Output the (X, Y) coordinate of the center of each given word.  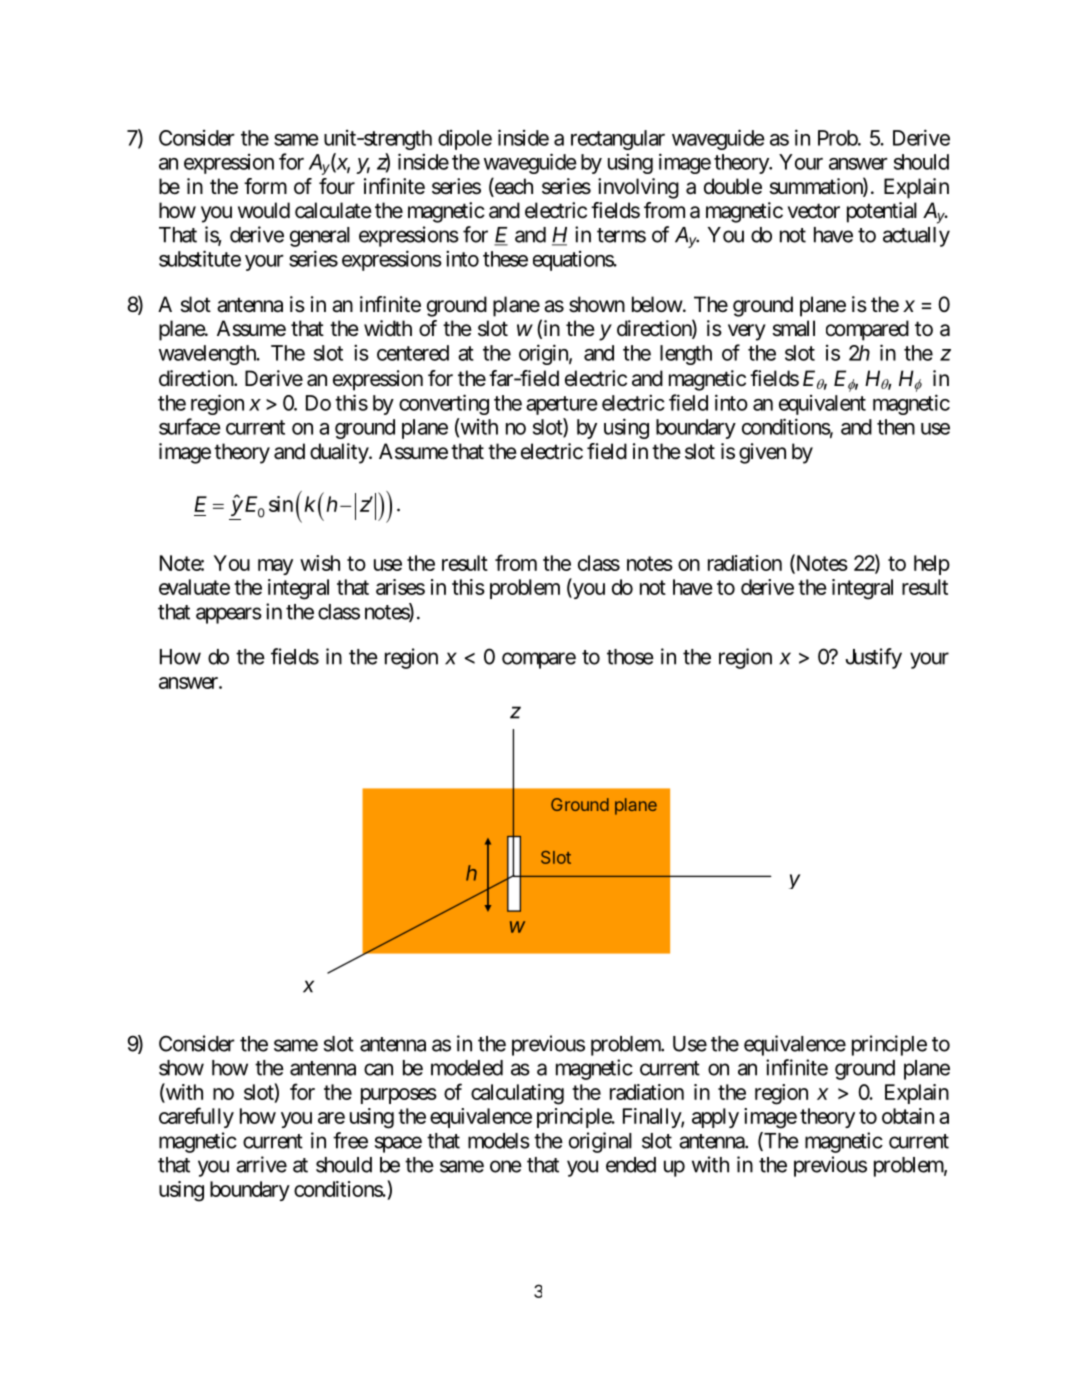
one (506, 1166)
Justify (873, 658)
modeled (467, 1068)
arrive (261, 1164)
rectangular (618, 140)
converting (444, 404)
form (265, 186)
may (275, 567)
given (762, 453)
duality (340, 453)
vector (814, 211)
